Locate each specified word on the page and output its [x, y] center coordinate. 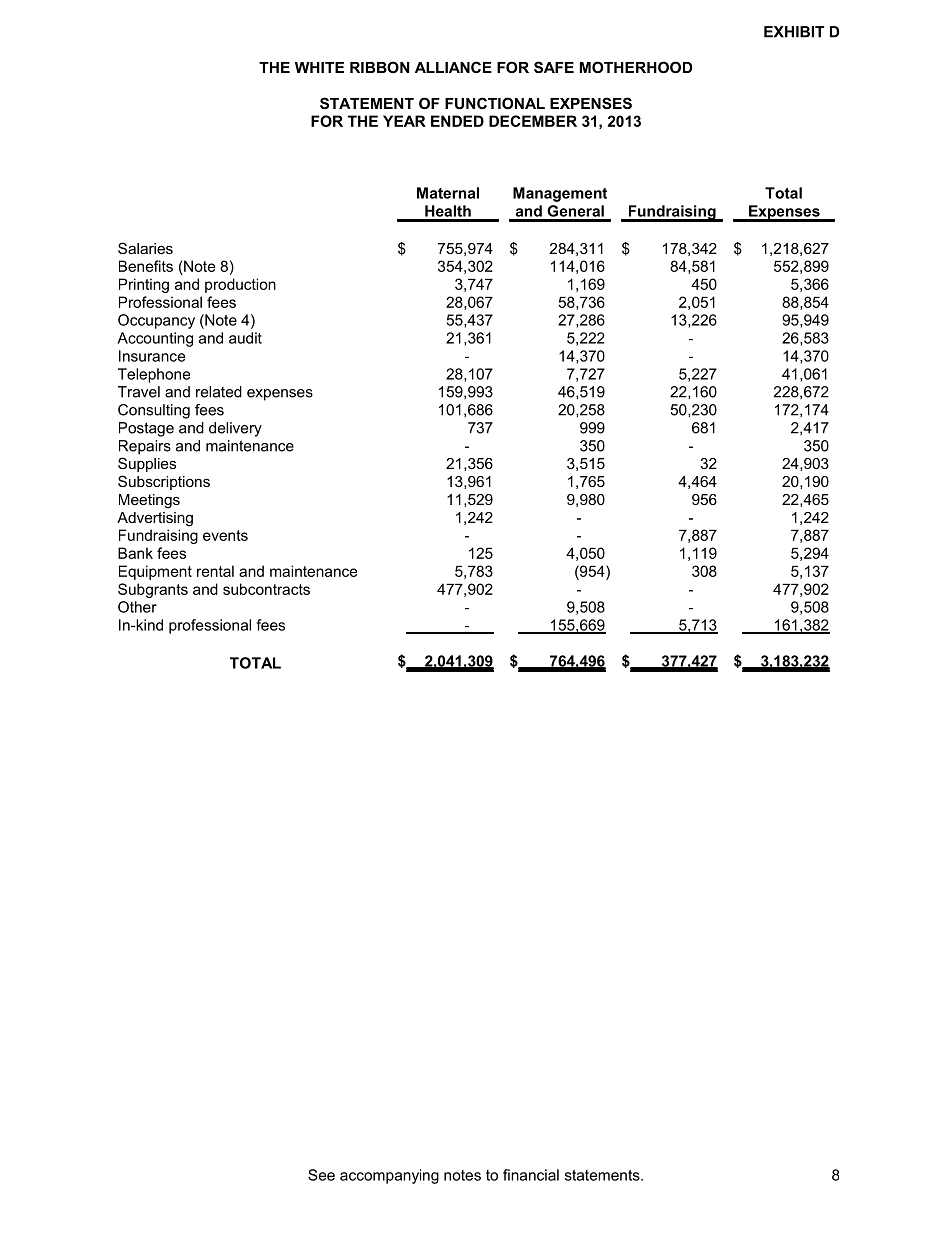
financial [531, 1175]
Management [560, 194]
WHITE [319, 67]
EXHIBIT [794, 32]
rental [215, 571]
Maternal [448, 193]
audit [245, 338]
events [225, 535]
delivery [235, 429]
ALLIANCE [453, 67]
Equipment [155, 572]
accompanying [389, 1176]
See [321, 1175]
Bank [135, 553]
